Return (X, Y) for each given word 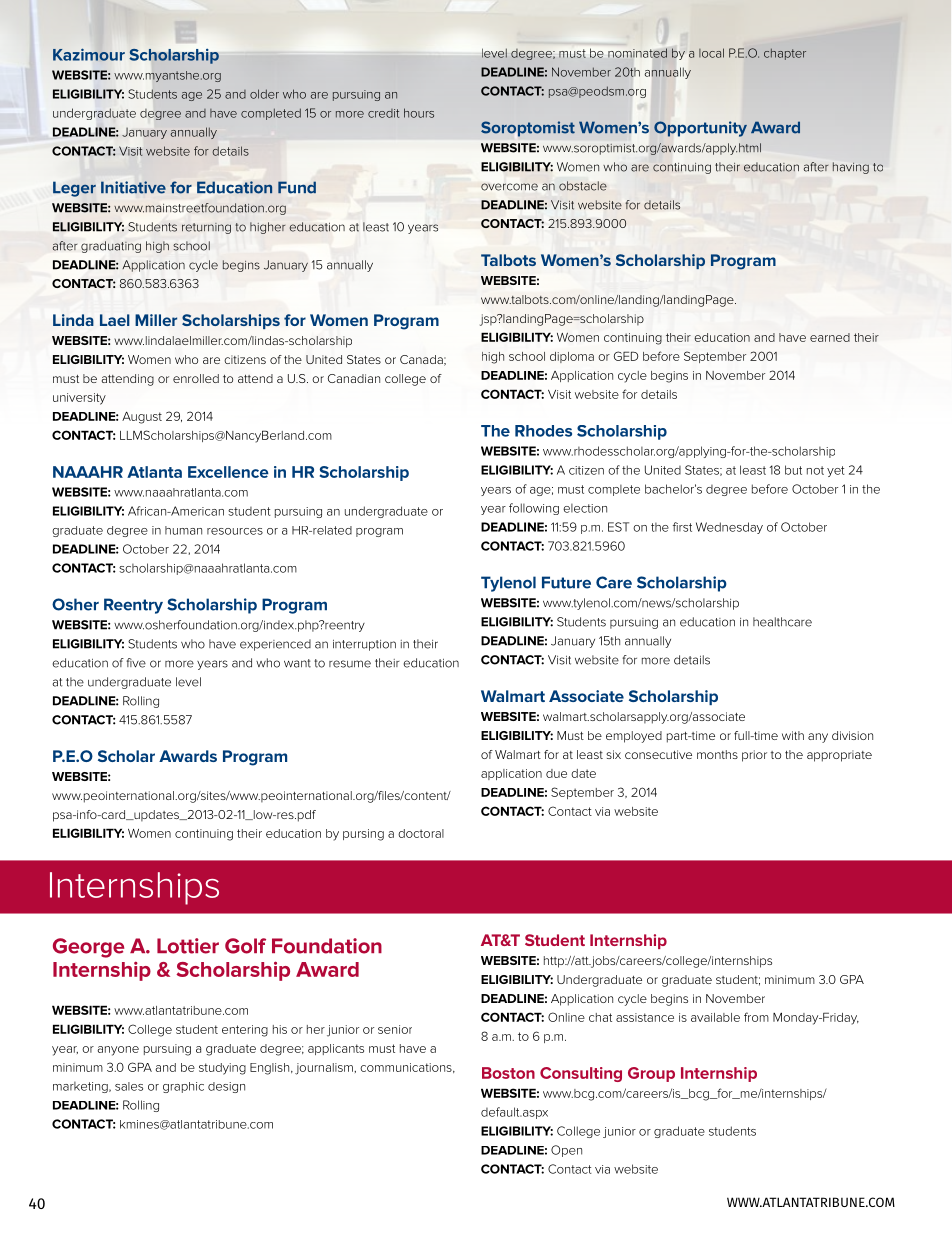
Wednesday (729, 528)
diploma (572, 357)
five (136, 663)
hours (419, 113)
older (264, 94)
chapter (785, 54)
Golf (245, 946)
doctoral (421, 833)
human (183, 530)
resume (350, 664)
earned (830, 337)
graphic (183, 1087)
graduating (111, 247)
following (534, 509)
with (793, 735)
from (756, 1017)
